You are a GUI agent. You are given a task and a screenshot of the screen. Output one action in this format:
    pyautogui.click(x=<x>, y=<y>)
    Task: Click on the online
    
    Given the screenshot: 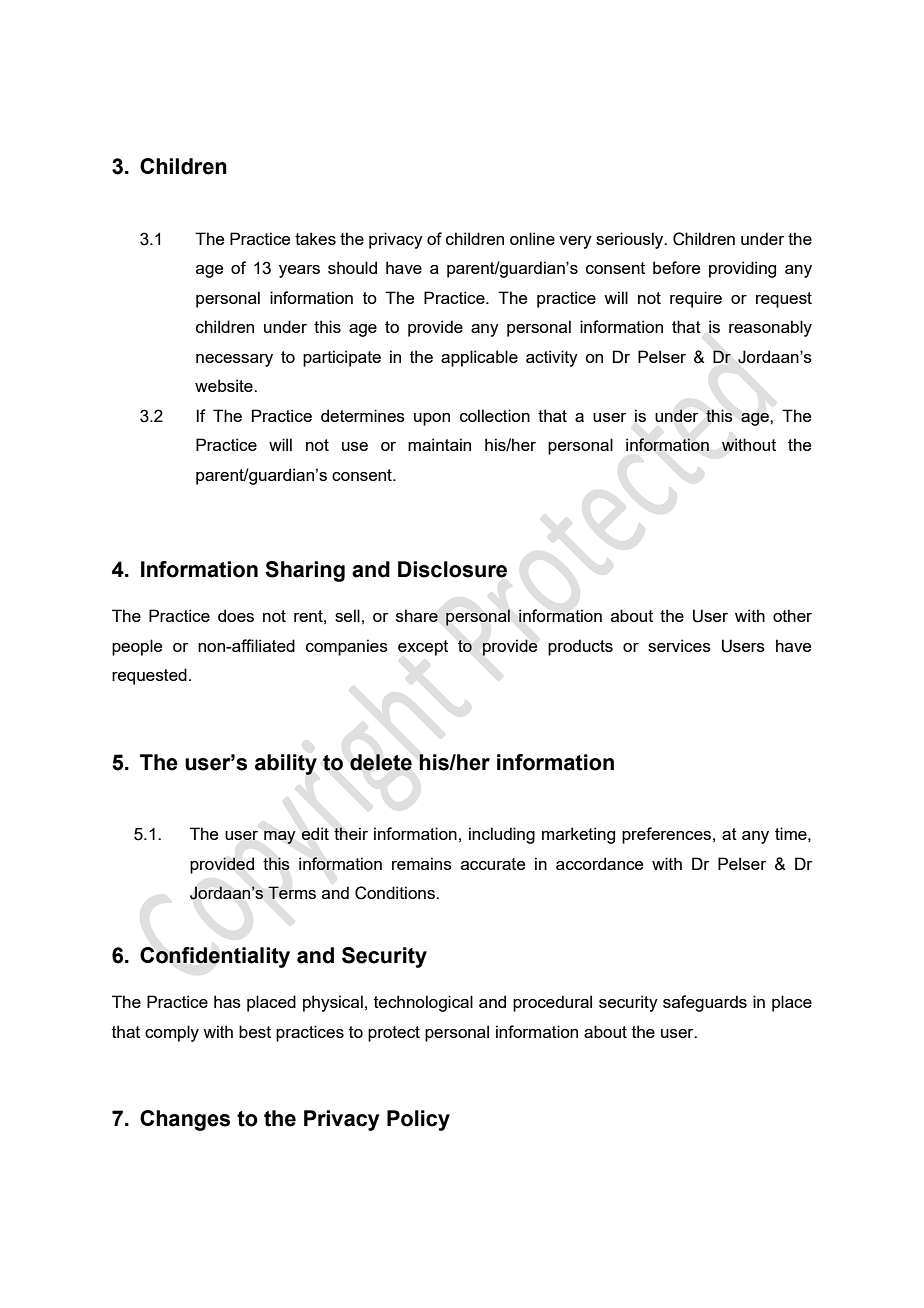 What is the action you would take?
    pyautogui.click(x=532, y=238)
